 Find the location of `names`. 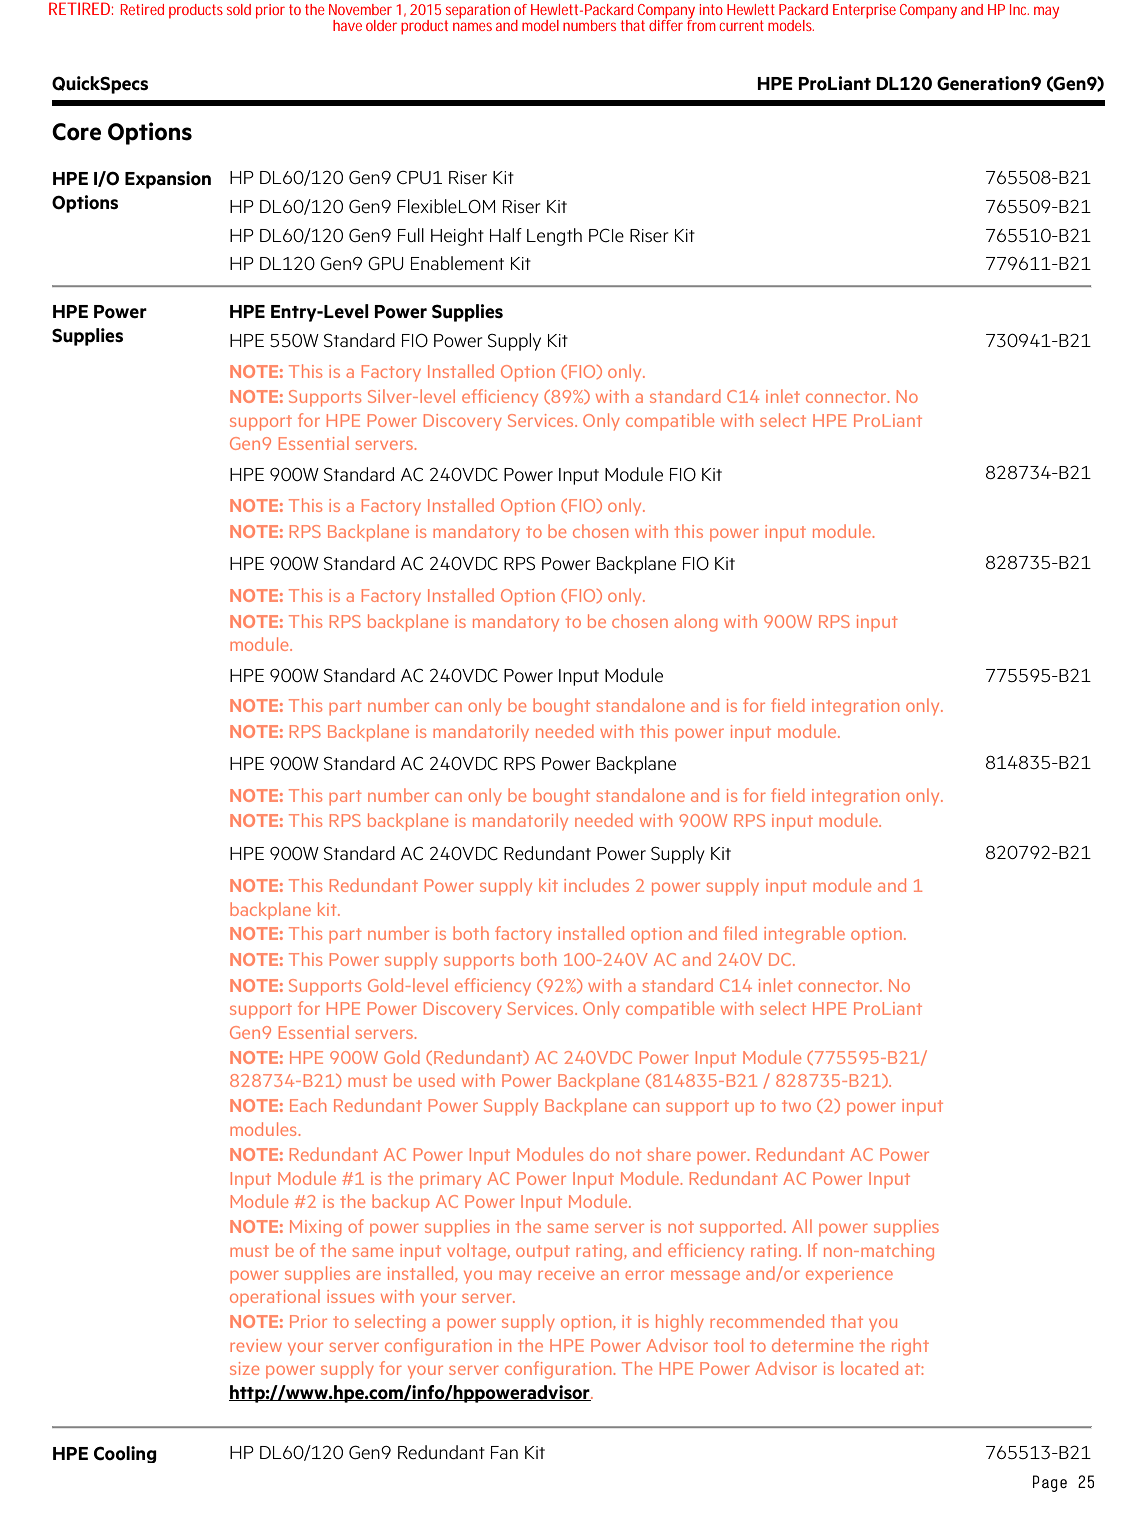

names is located at coordinates (472, 26).
